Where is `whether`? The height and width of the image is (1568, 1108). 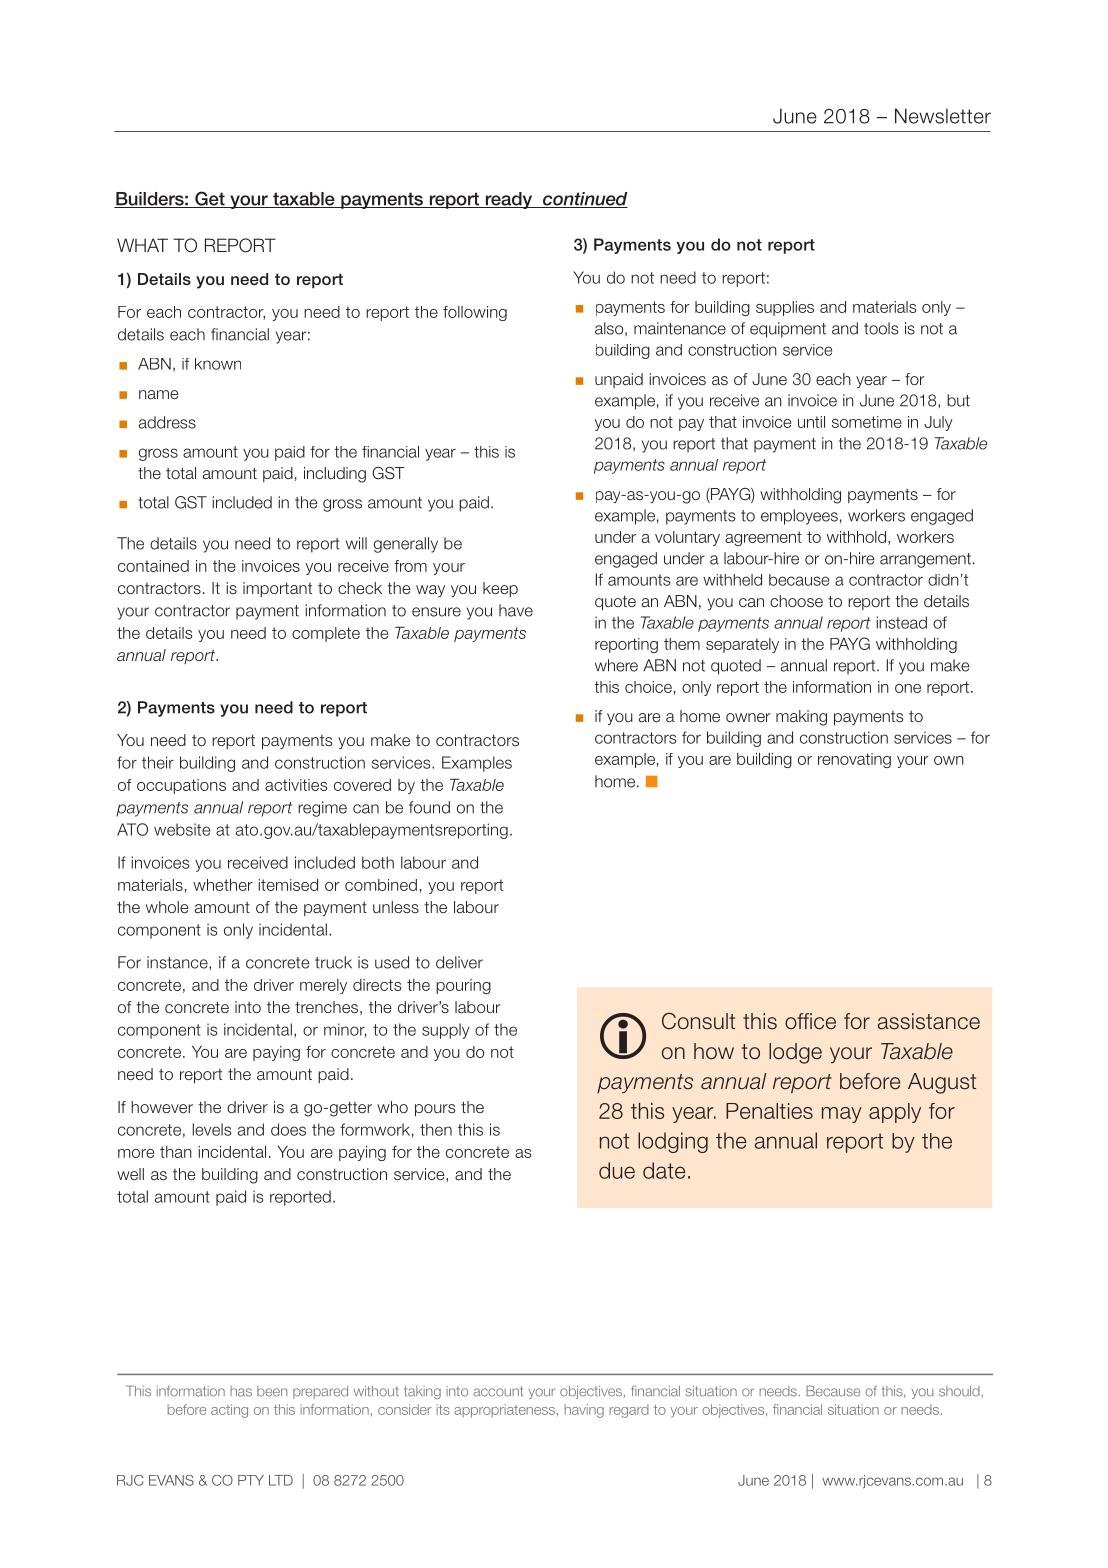 whether is located at coordinates (223, 885).
